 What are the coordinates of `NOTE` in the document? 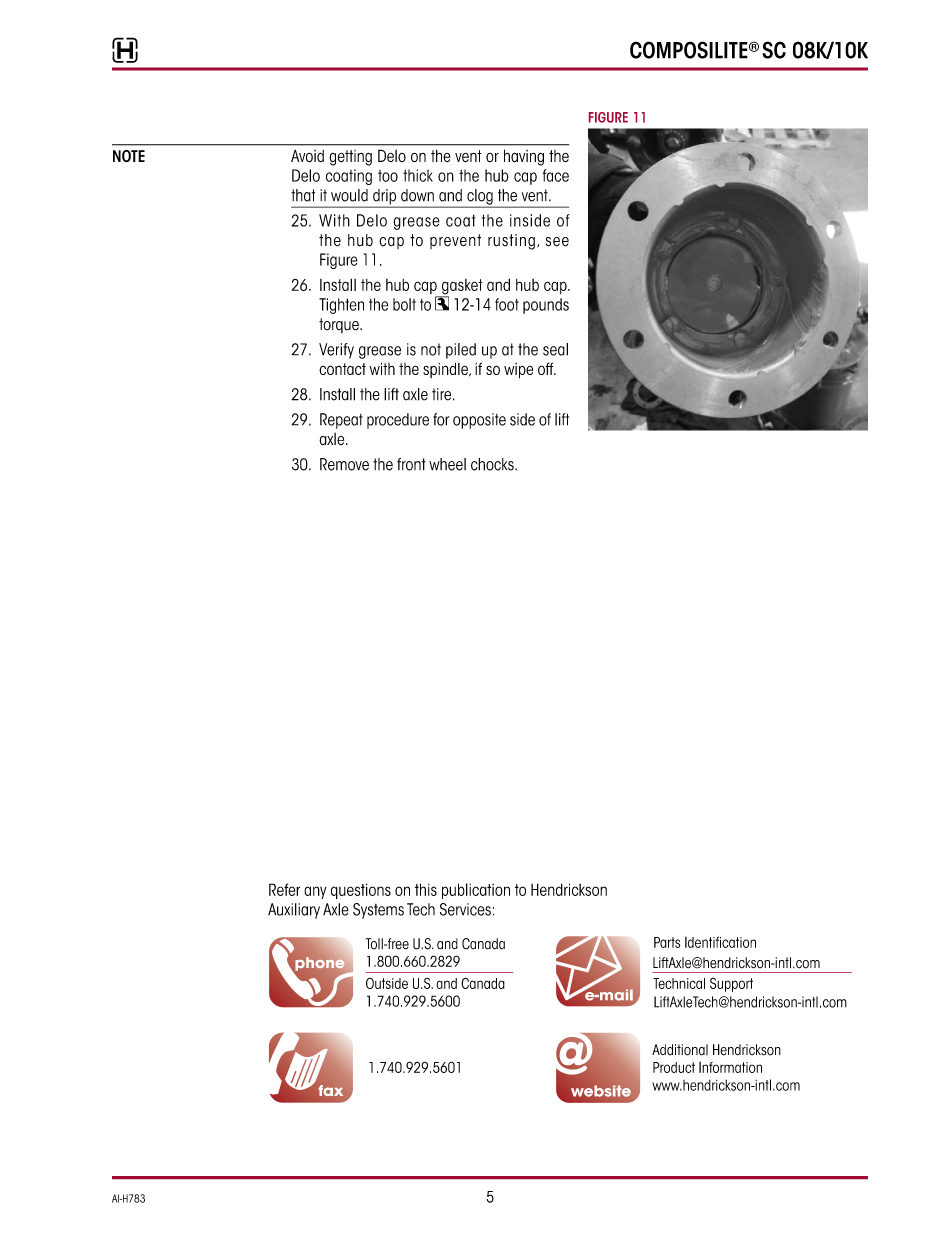 It's located at (129, 156).
